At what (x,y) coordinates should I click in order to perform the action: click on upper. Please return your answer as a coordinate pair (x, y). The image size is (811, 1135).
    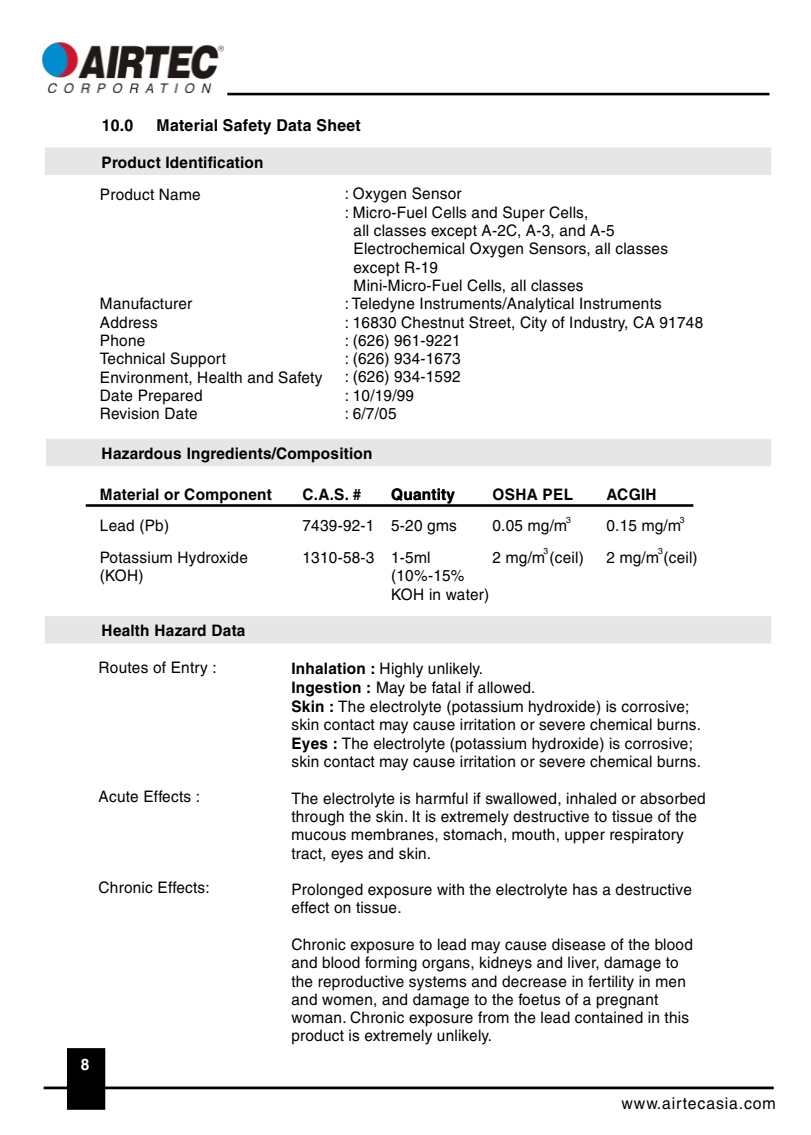
    Looking at the image, I should click on (585, 837).
